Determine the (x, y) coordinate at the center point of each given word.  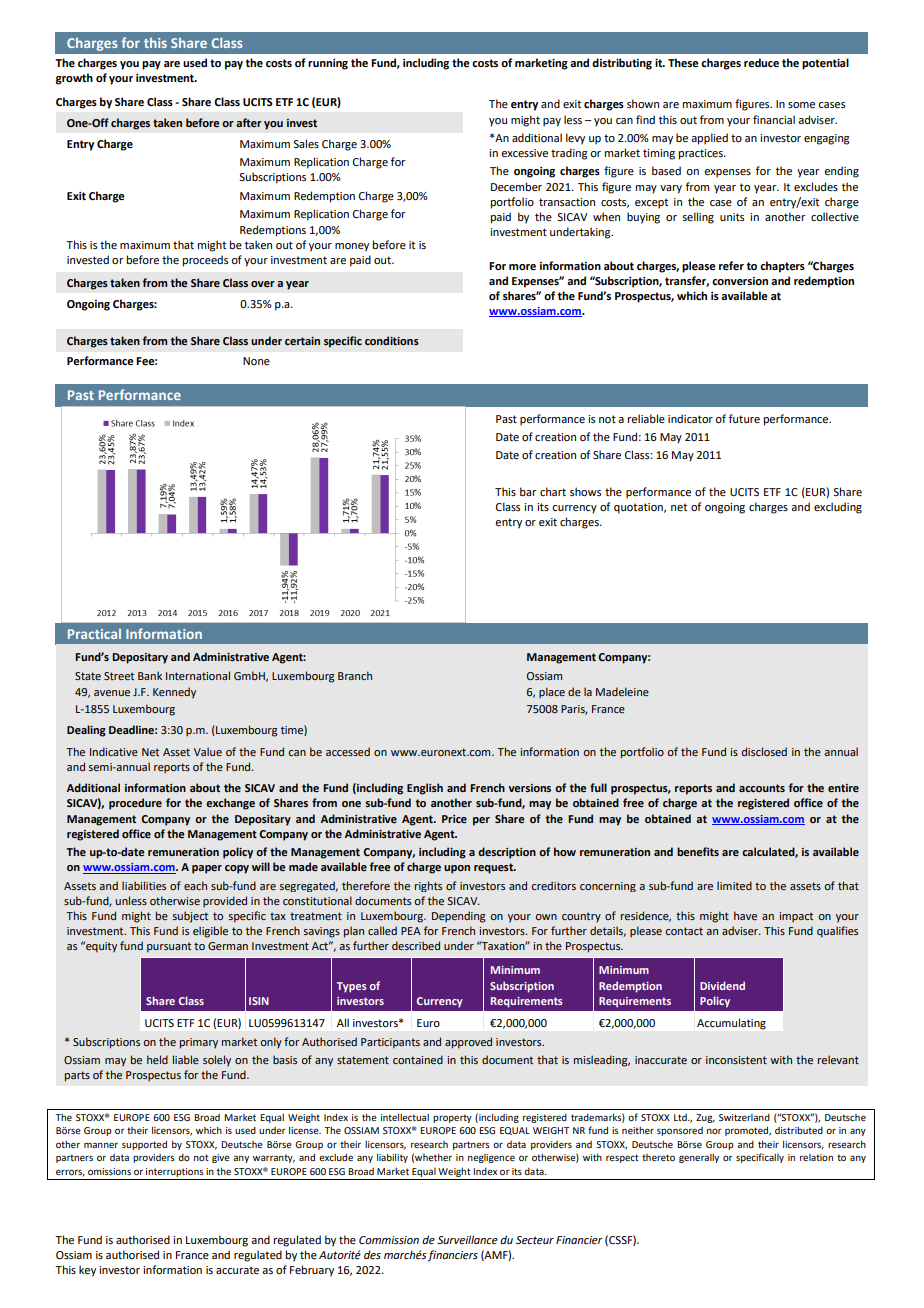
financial (774, 119)
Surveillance (467, 1240)
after (249, 122)
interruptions (175, 1172)
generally (699, 1158)
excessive (524, 153)
